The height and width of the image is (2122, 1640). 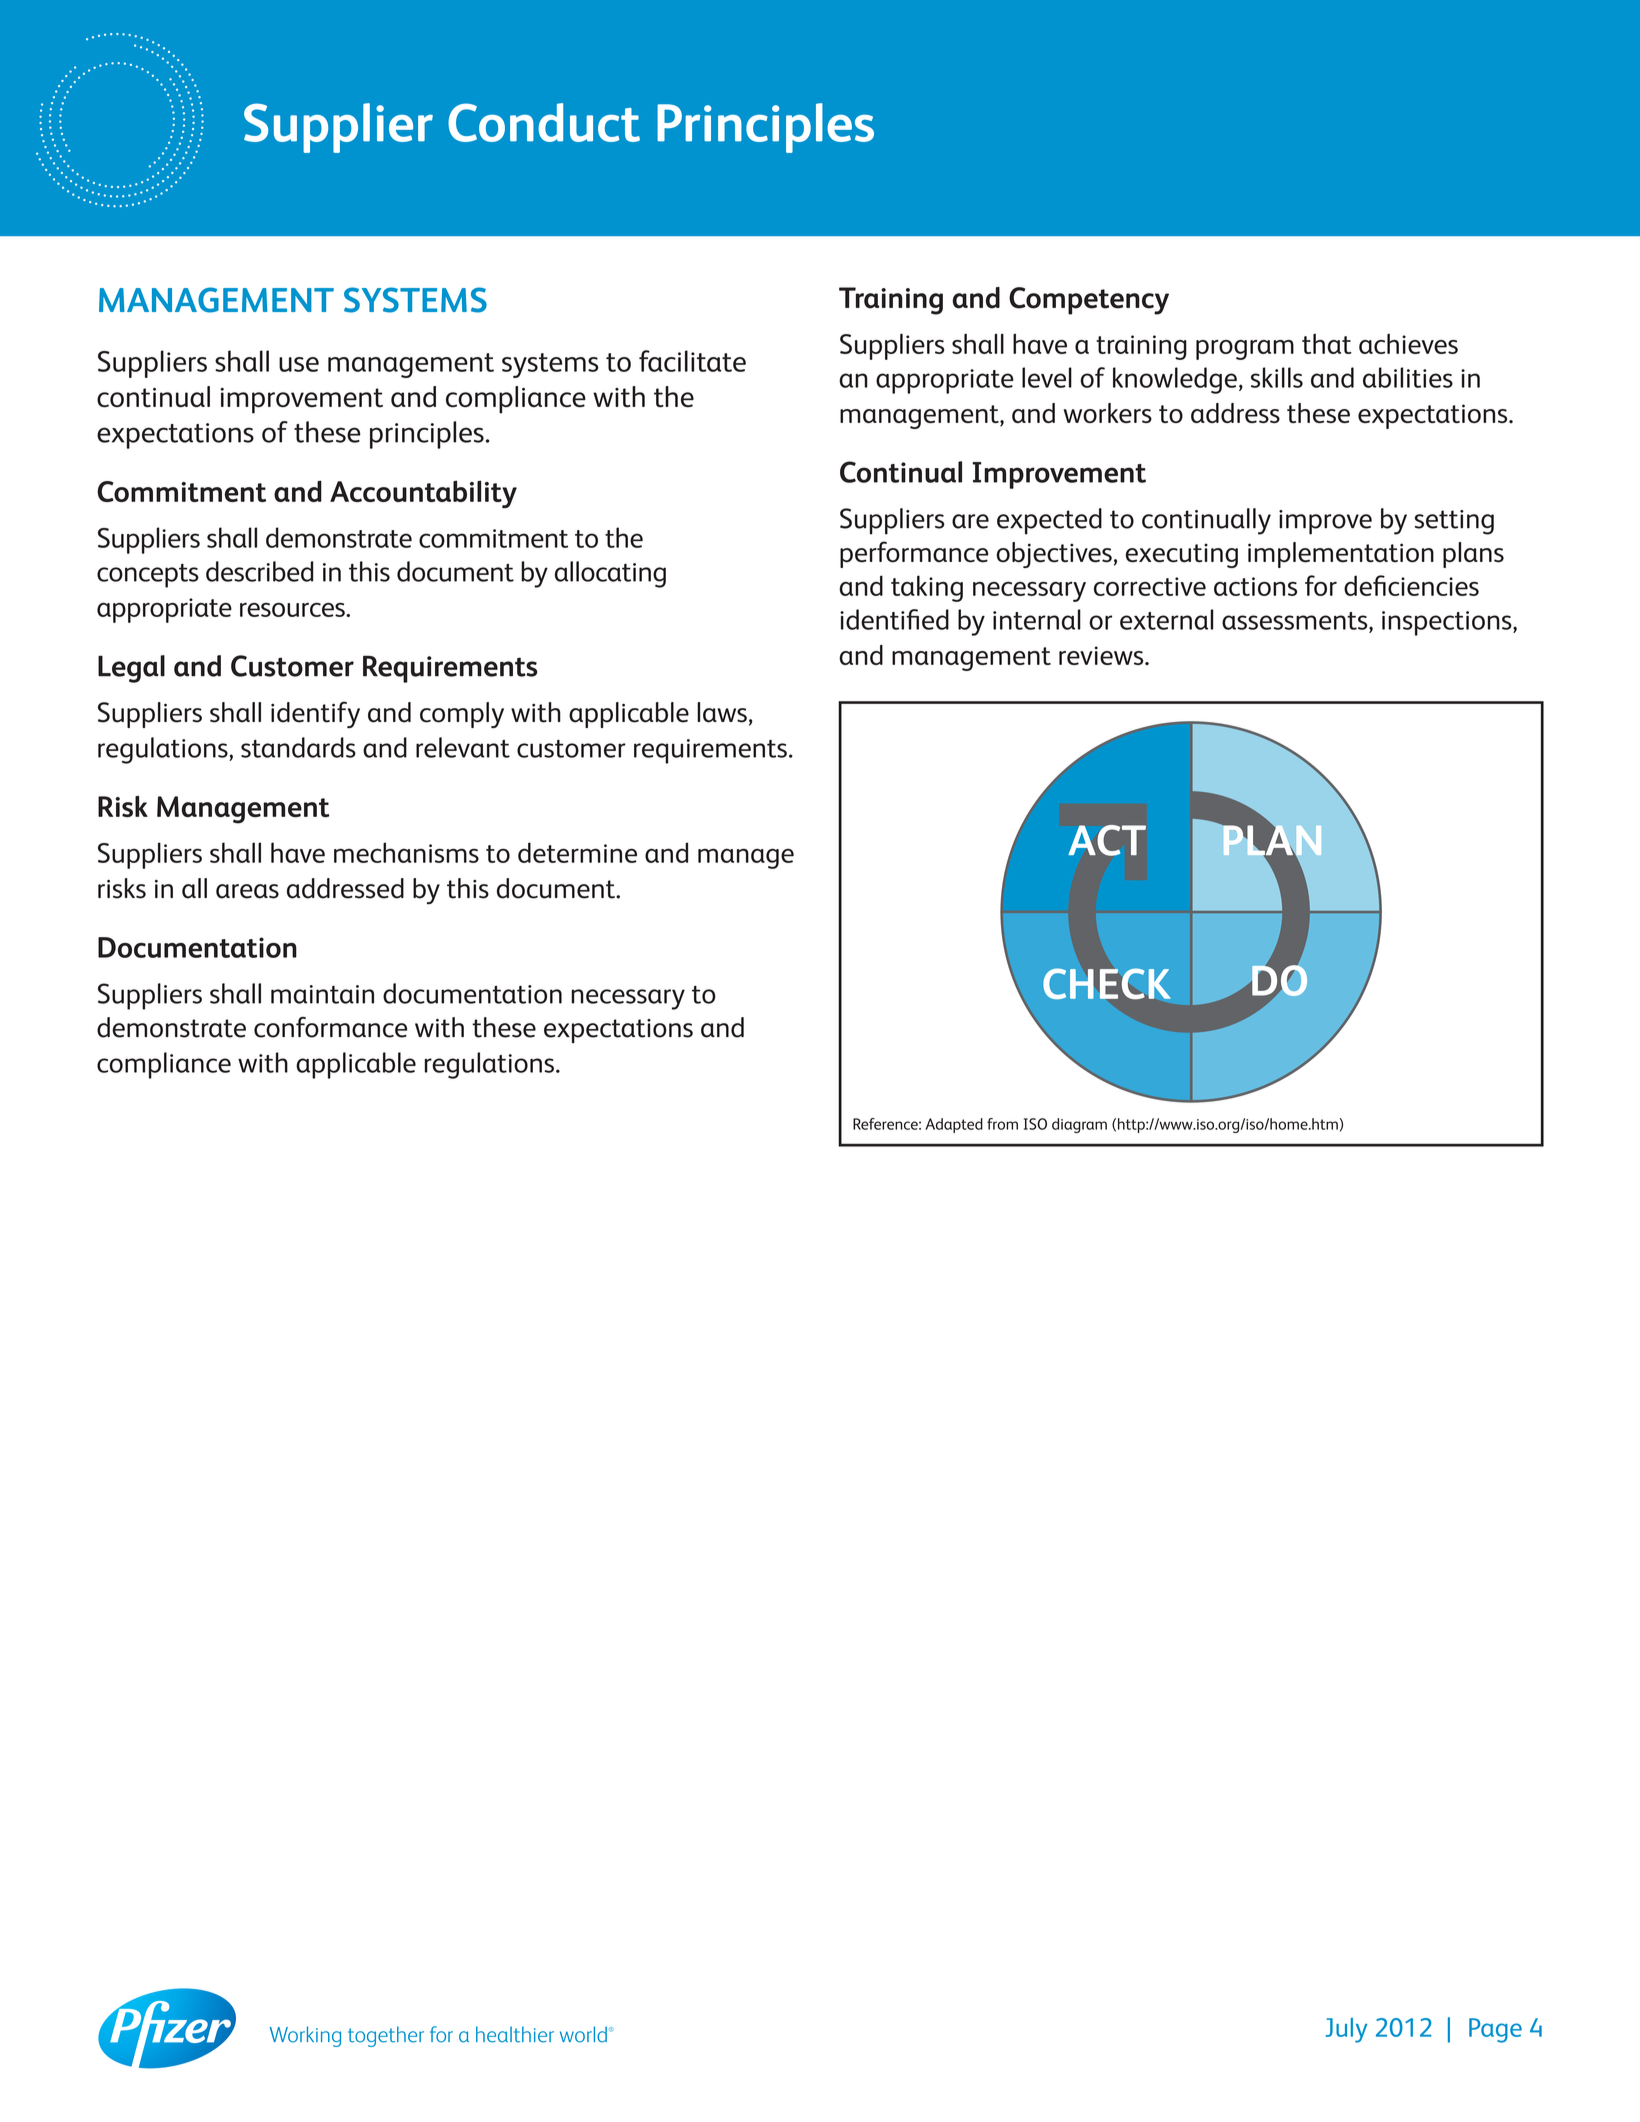 I want to click on diagram, so click(x=1079, y=1125).
